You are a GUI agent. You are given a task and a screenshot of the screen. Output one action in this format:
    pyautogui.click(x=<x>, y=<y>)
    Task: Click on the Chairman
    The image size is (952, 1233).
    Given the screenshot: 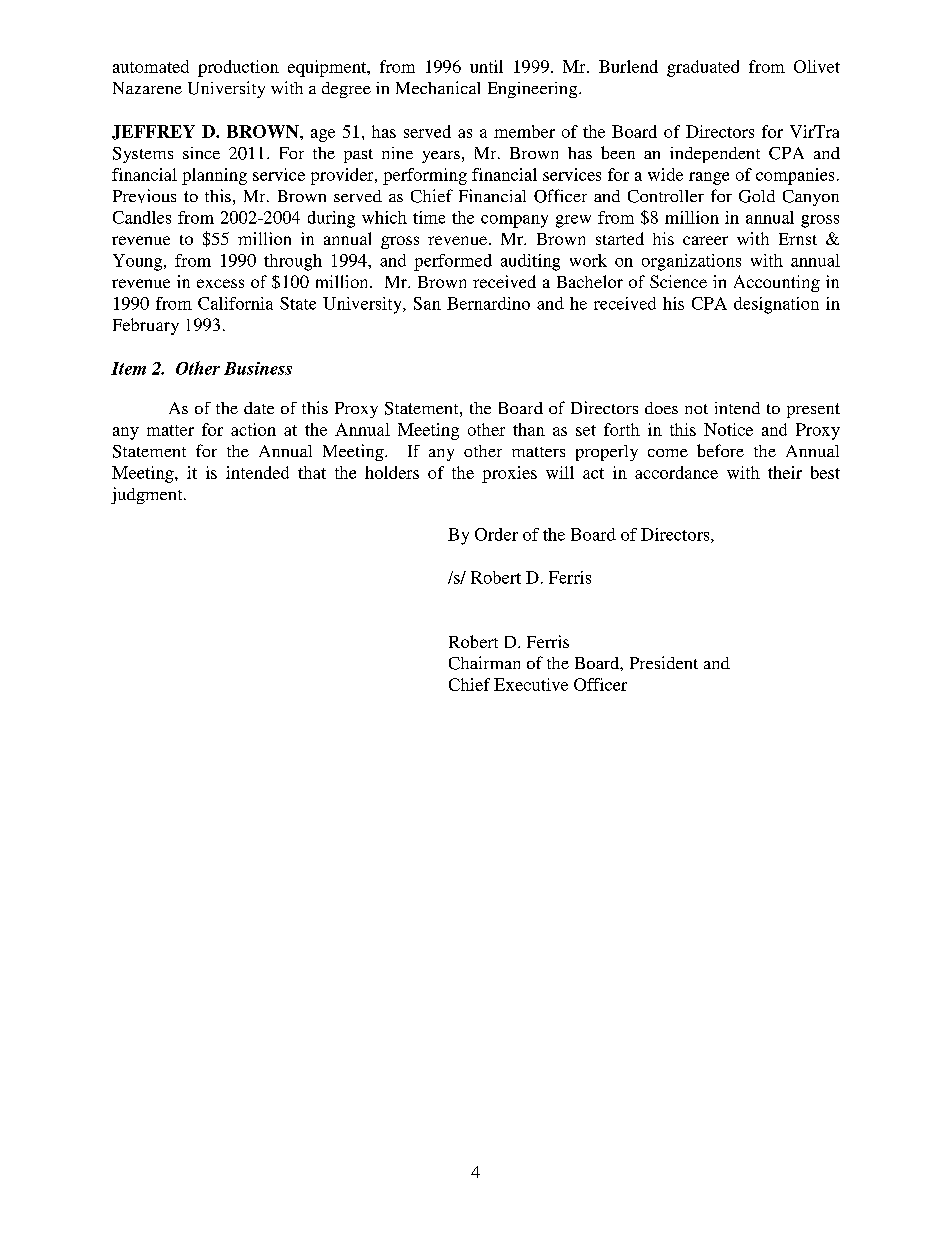 What is the action you would take?
    pyautogui.click(x=484, y=663)
